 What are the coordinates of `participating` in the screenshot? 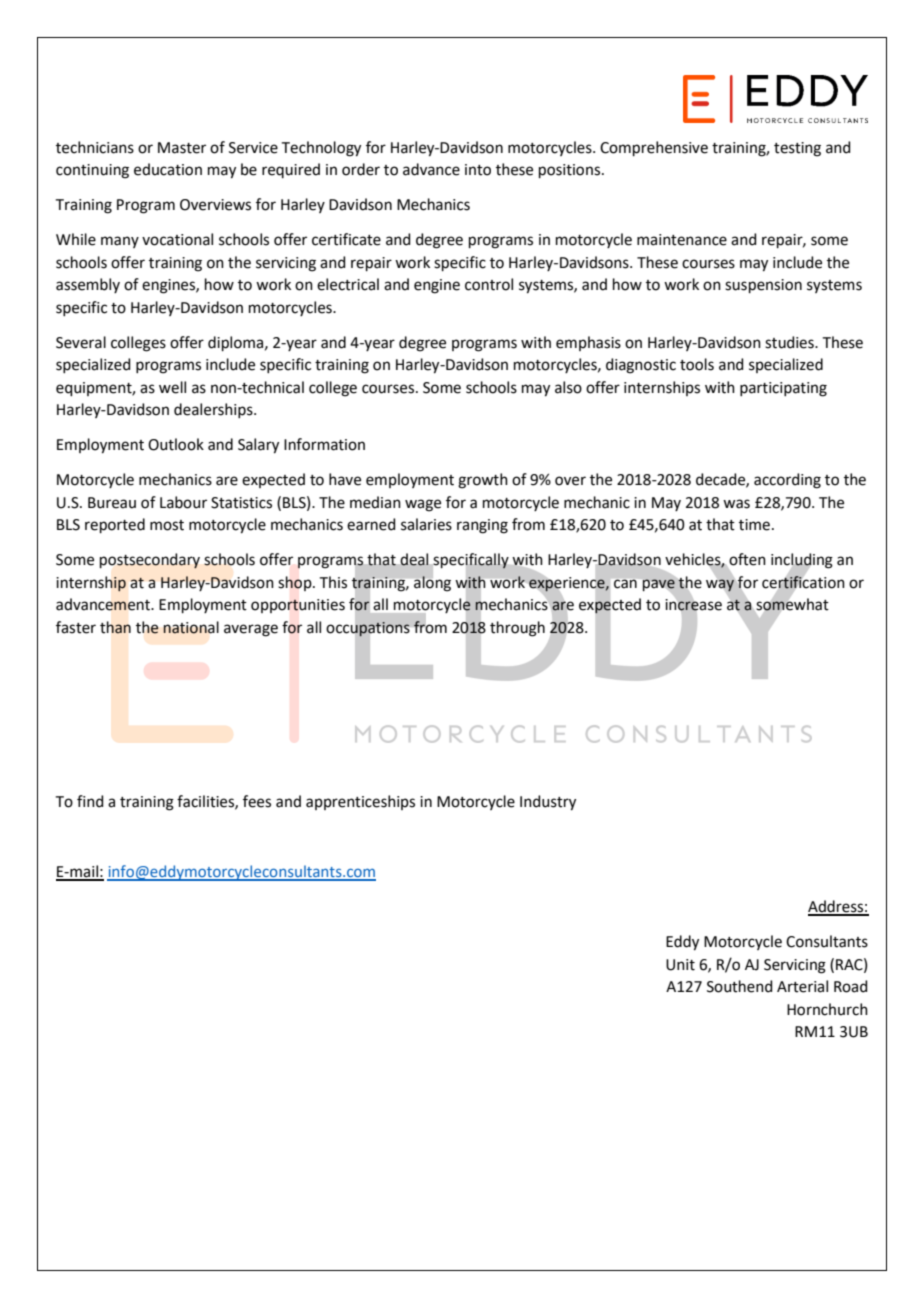 It's located at (783, 389).
